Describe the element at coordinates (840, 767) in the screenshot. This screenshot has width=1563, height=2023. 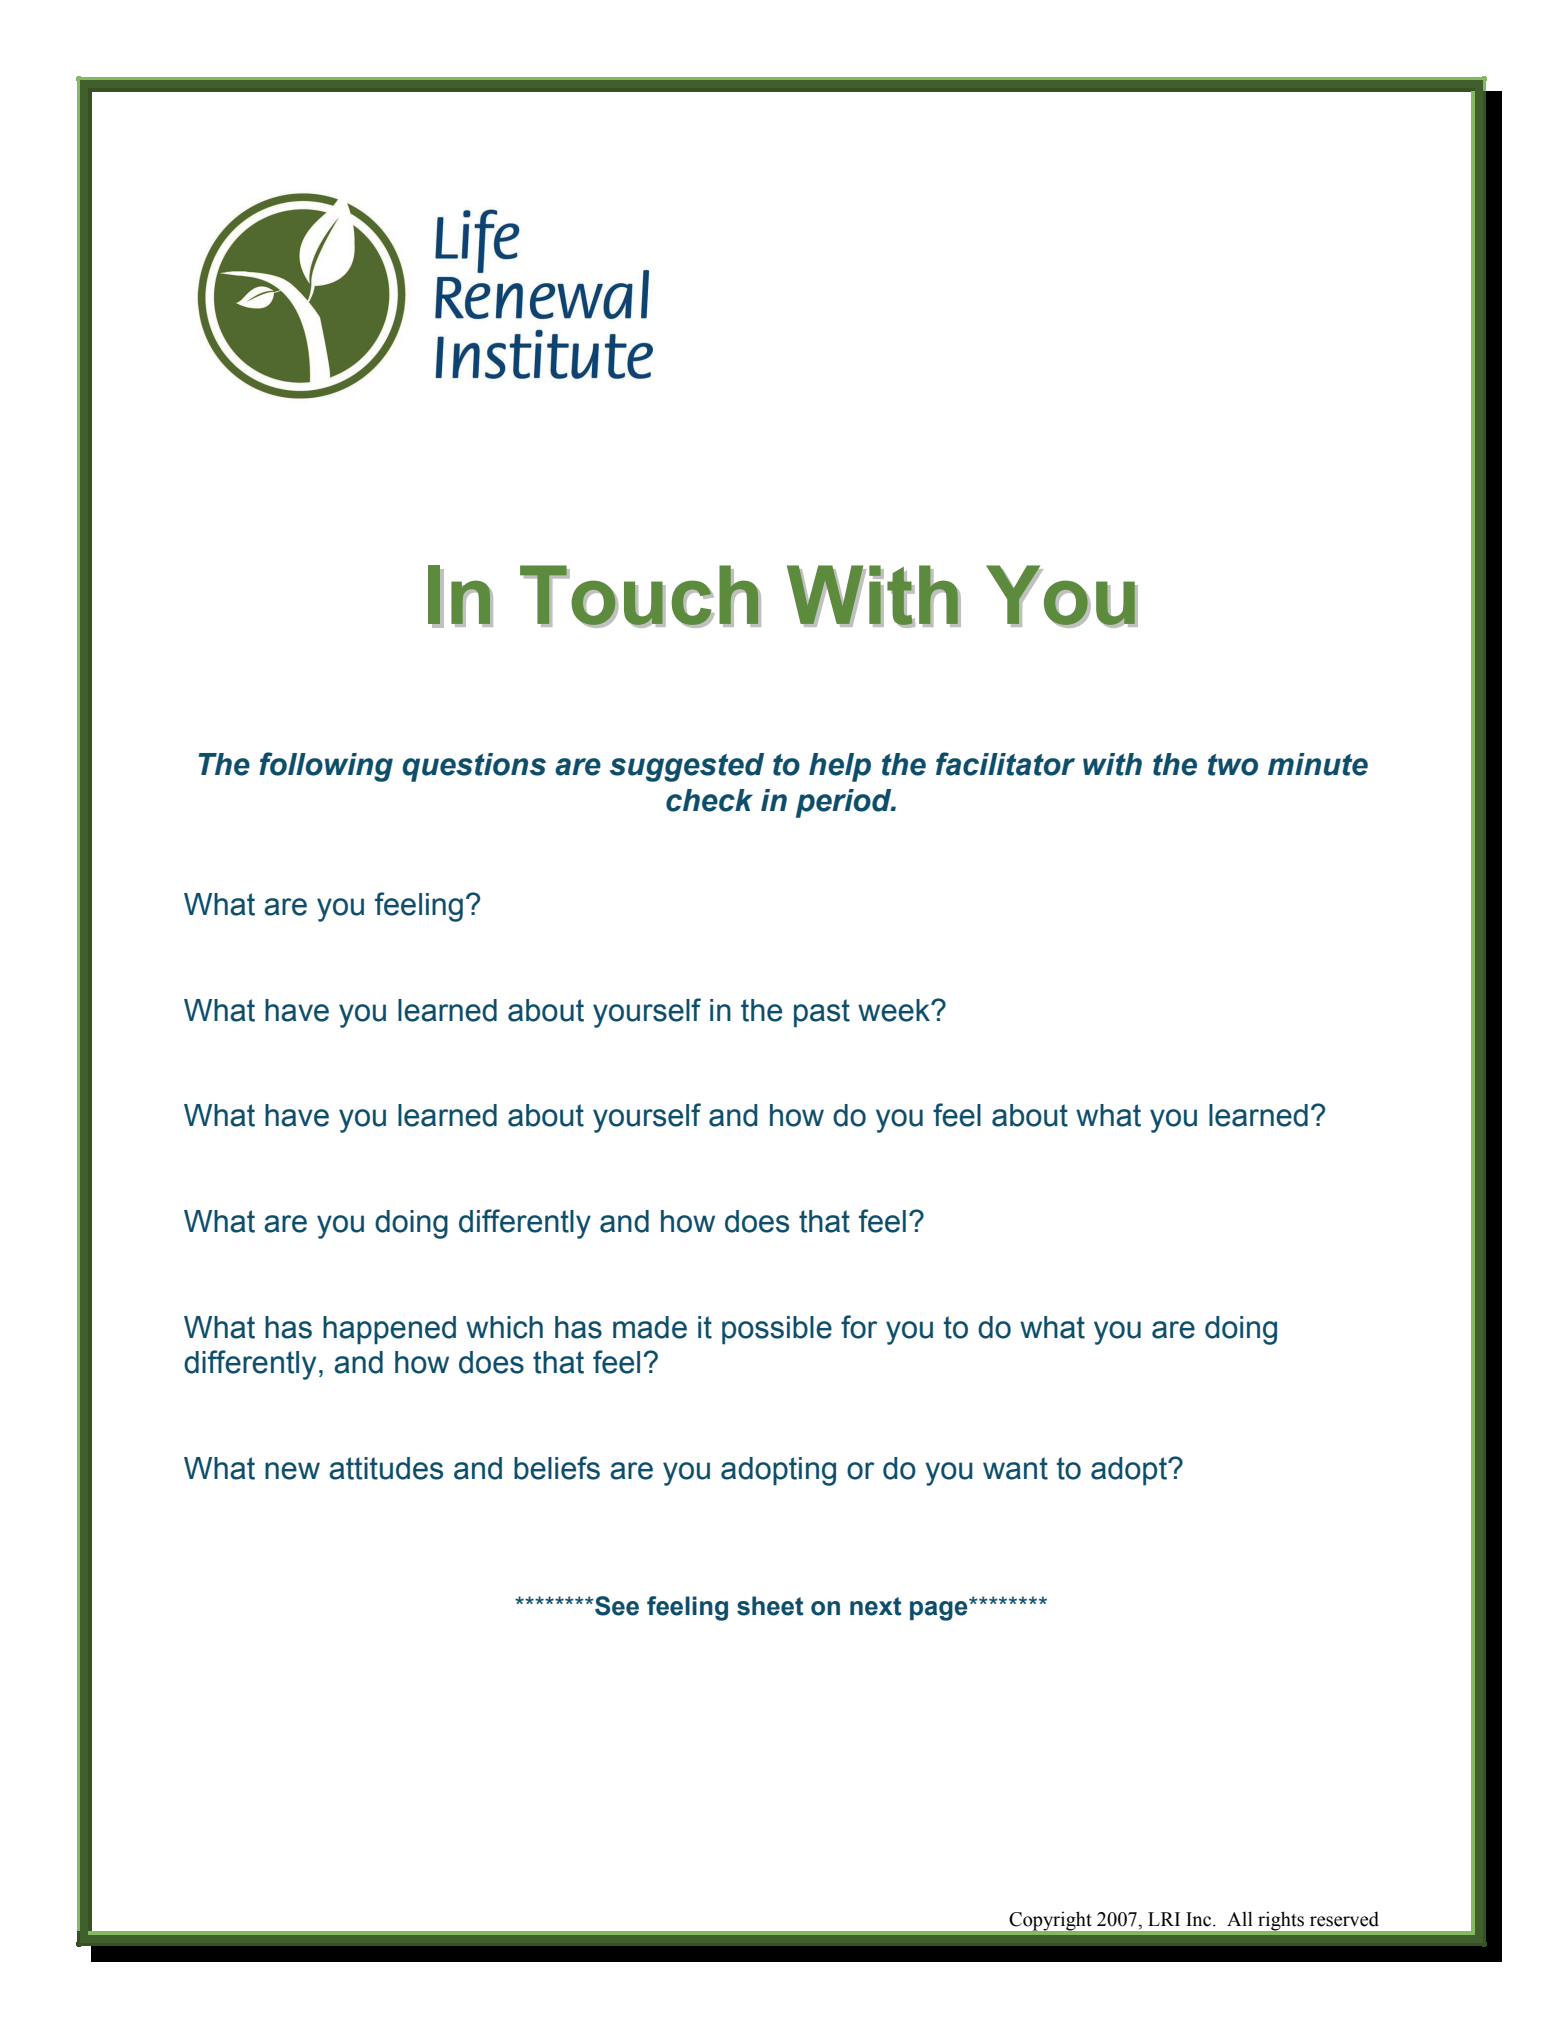
I see `help` at that location.
